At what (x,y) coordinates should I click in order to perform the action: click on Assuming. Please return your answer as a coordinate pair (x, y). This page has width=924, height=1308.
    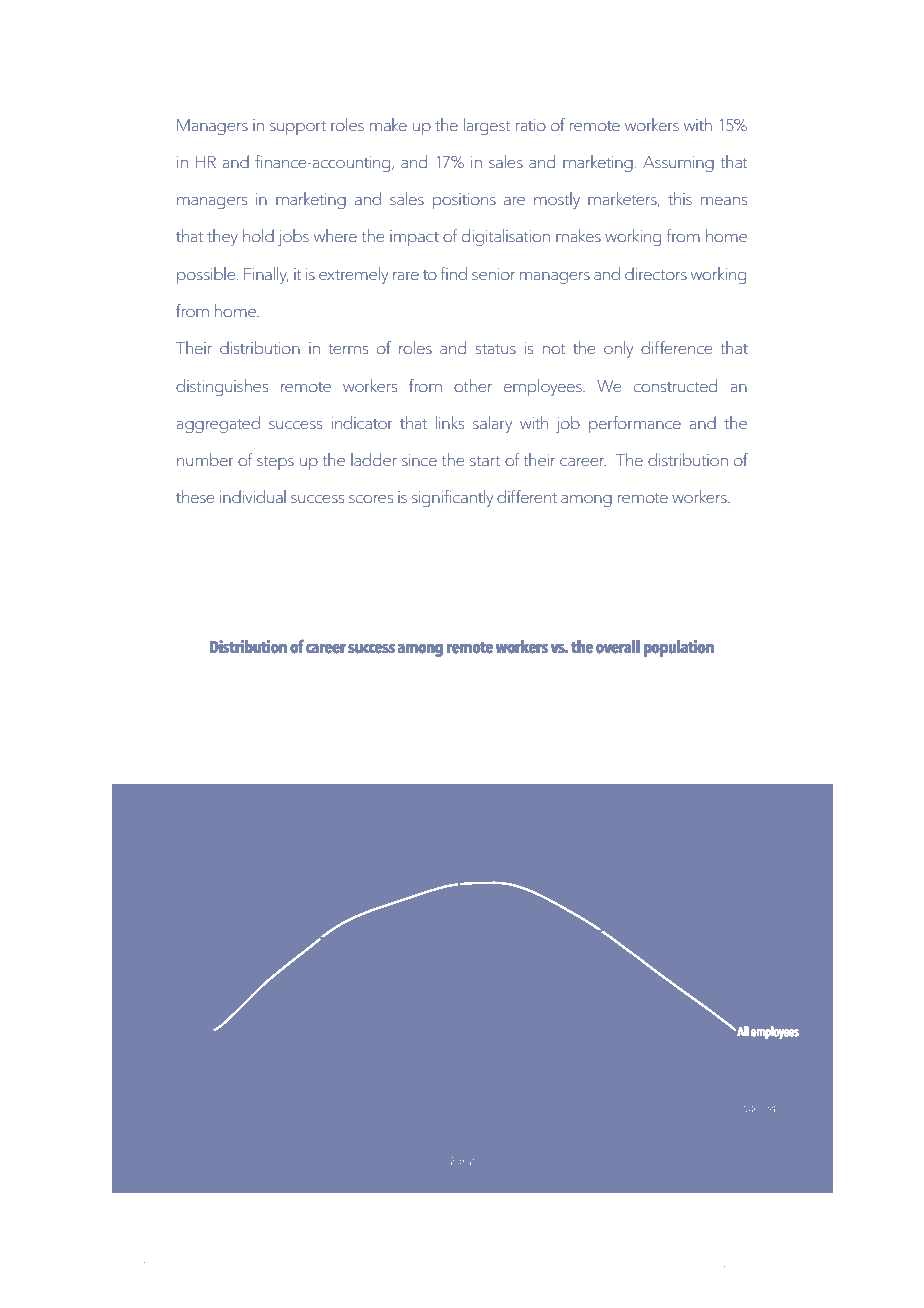
    Looking at the image, I should click on (678, 164).
